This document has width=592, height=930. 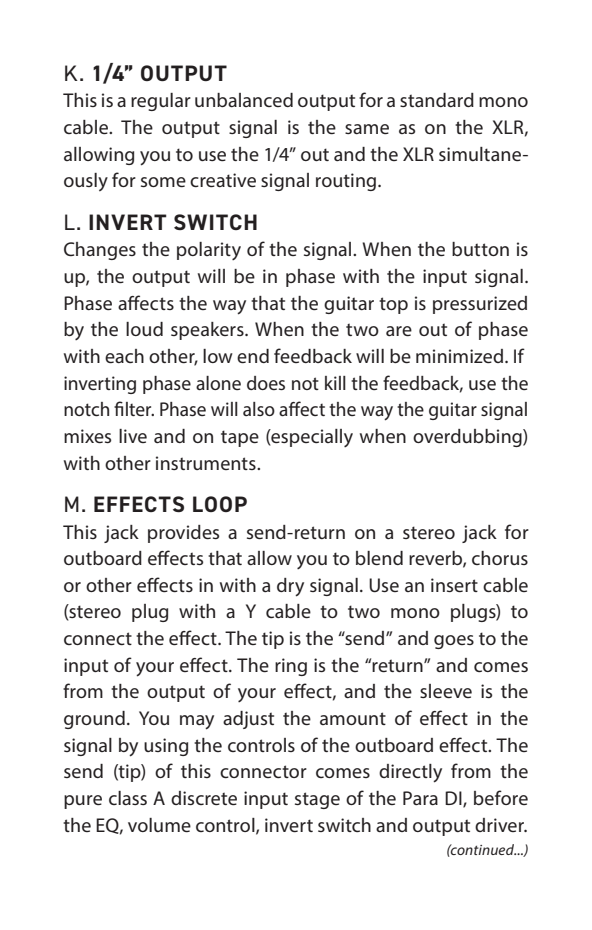 What do you see at coordinates (437, 100) in the document?
I see `standard` at bounding box center [437, 100].
